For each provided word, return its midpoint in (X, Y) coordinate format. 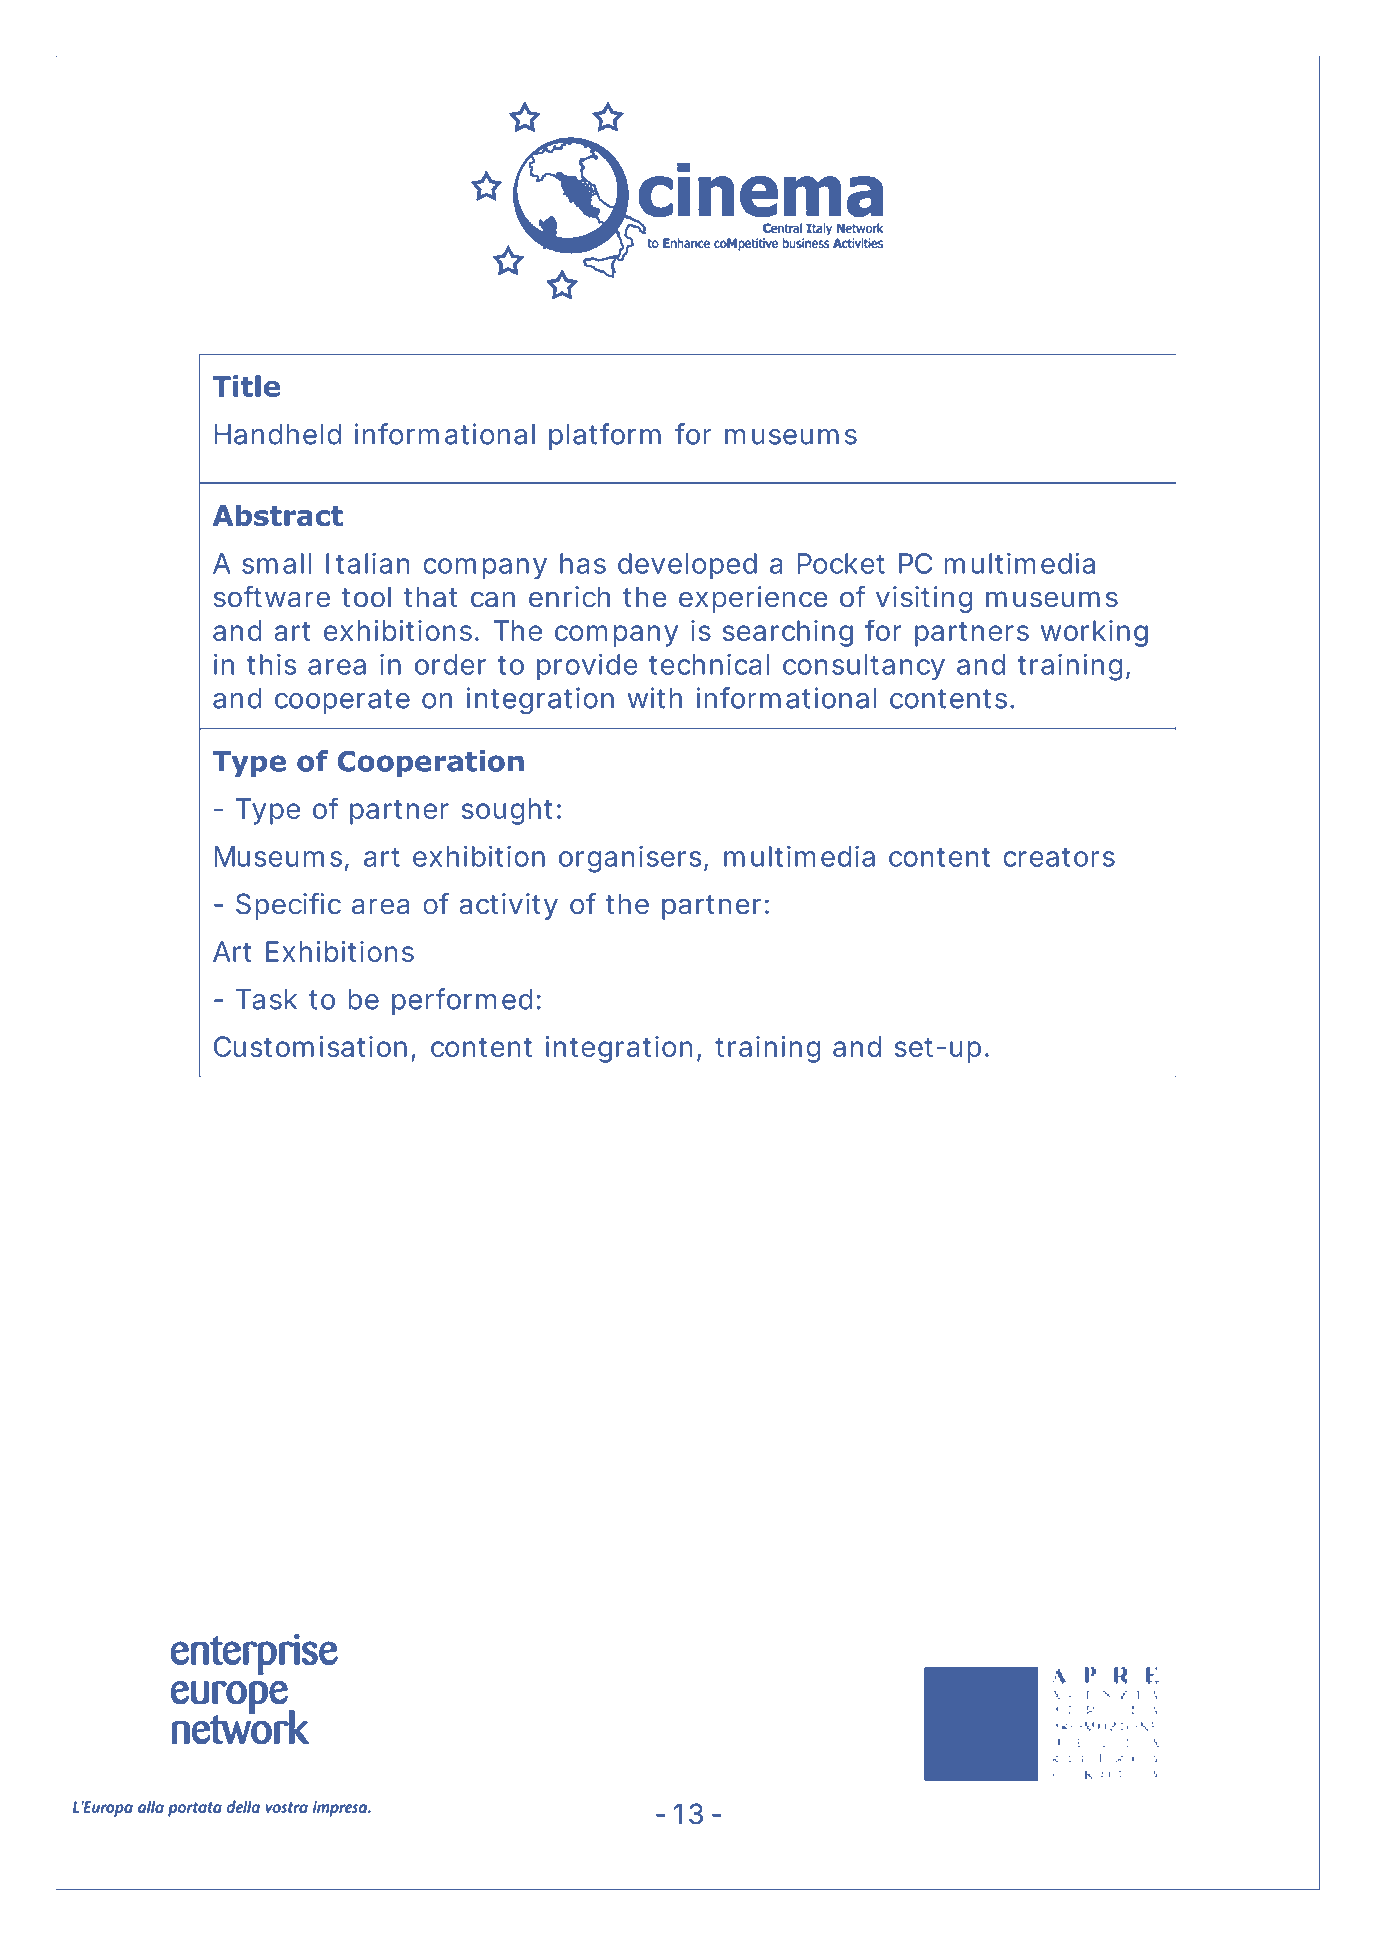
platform (605, 436)
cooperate (342, 701)
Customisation (310, 1046)
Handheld (278, 434)
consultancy (864, 667)
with (654, 698)
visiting (924, 599)
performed (462, 1001)
